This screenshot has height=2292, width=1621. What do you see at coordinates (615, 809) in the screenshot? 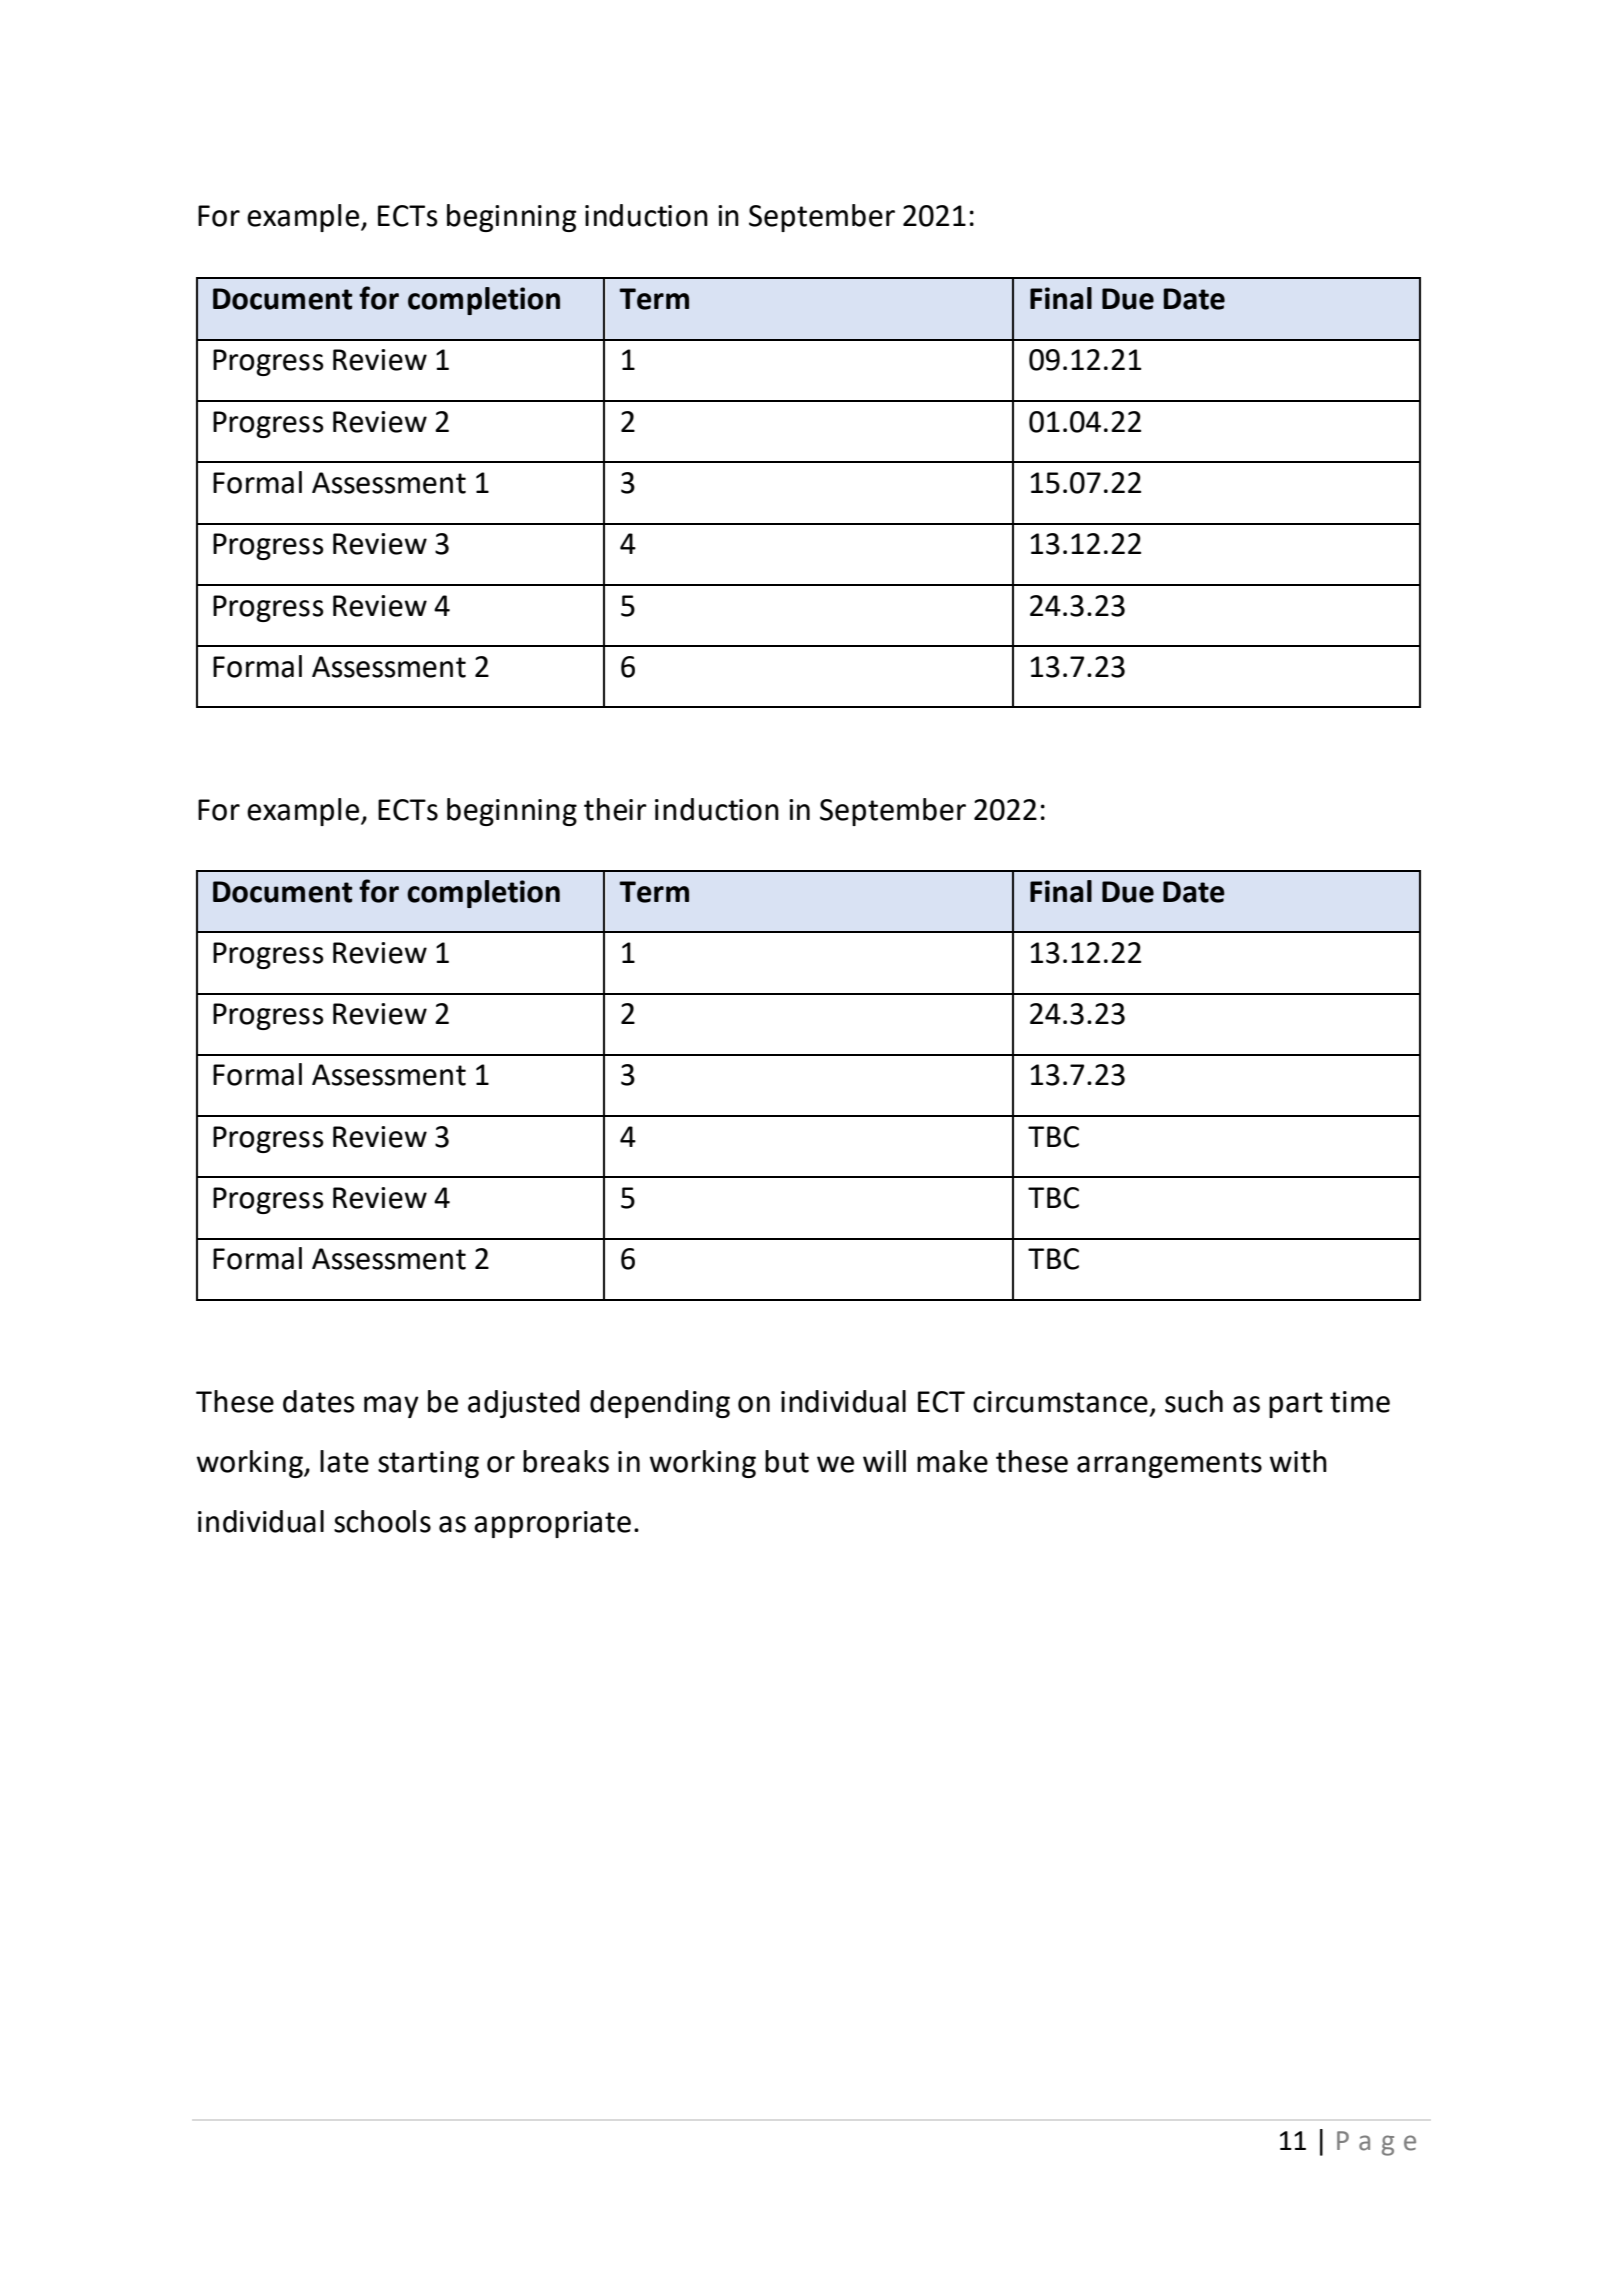
I see `their` at bounding box center [615, 809].
